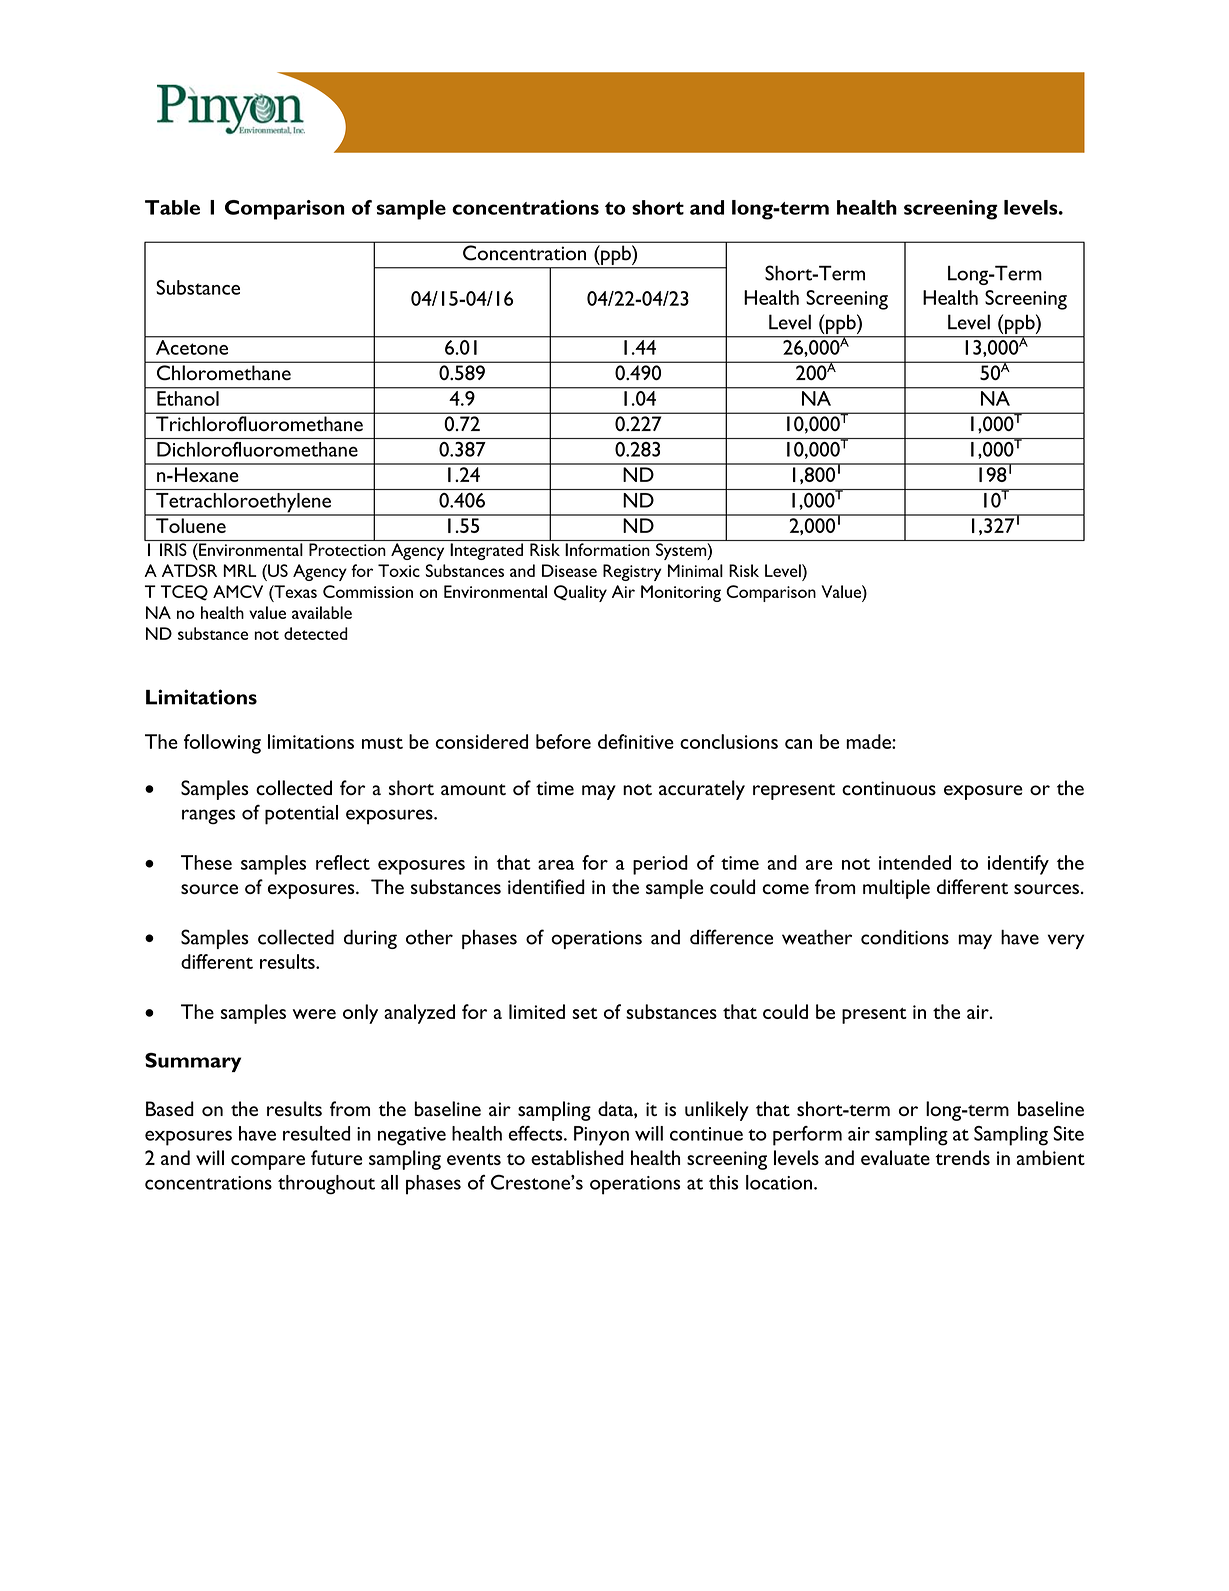 The height and width of the document is (1591, 1229). Describe the element at coordinates (695, 570) in the document. I see `Minimal` at that location.
